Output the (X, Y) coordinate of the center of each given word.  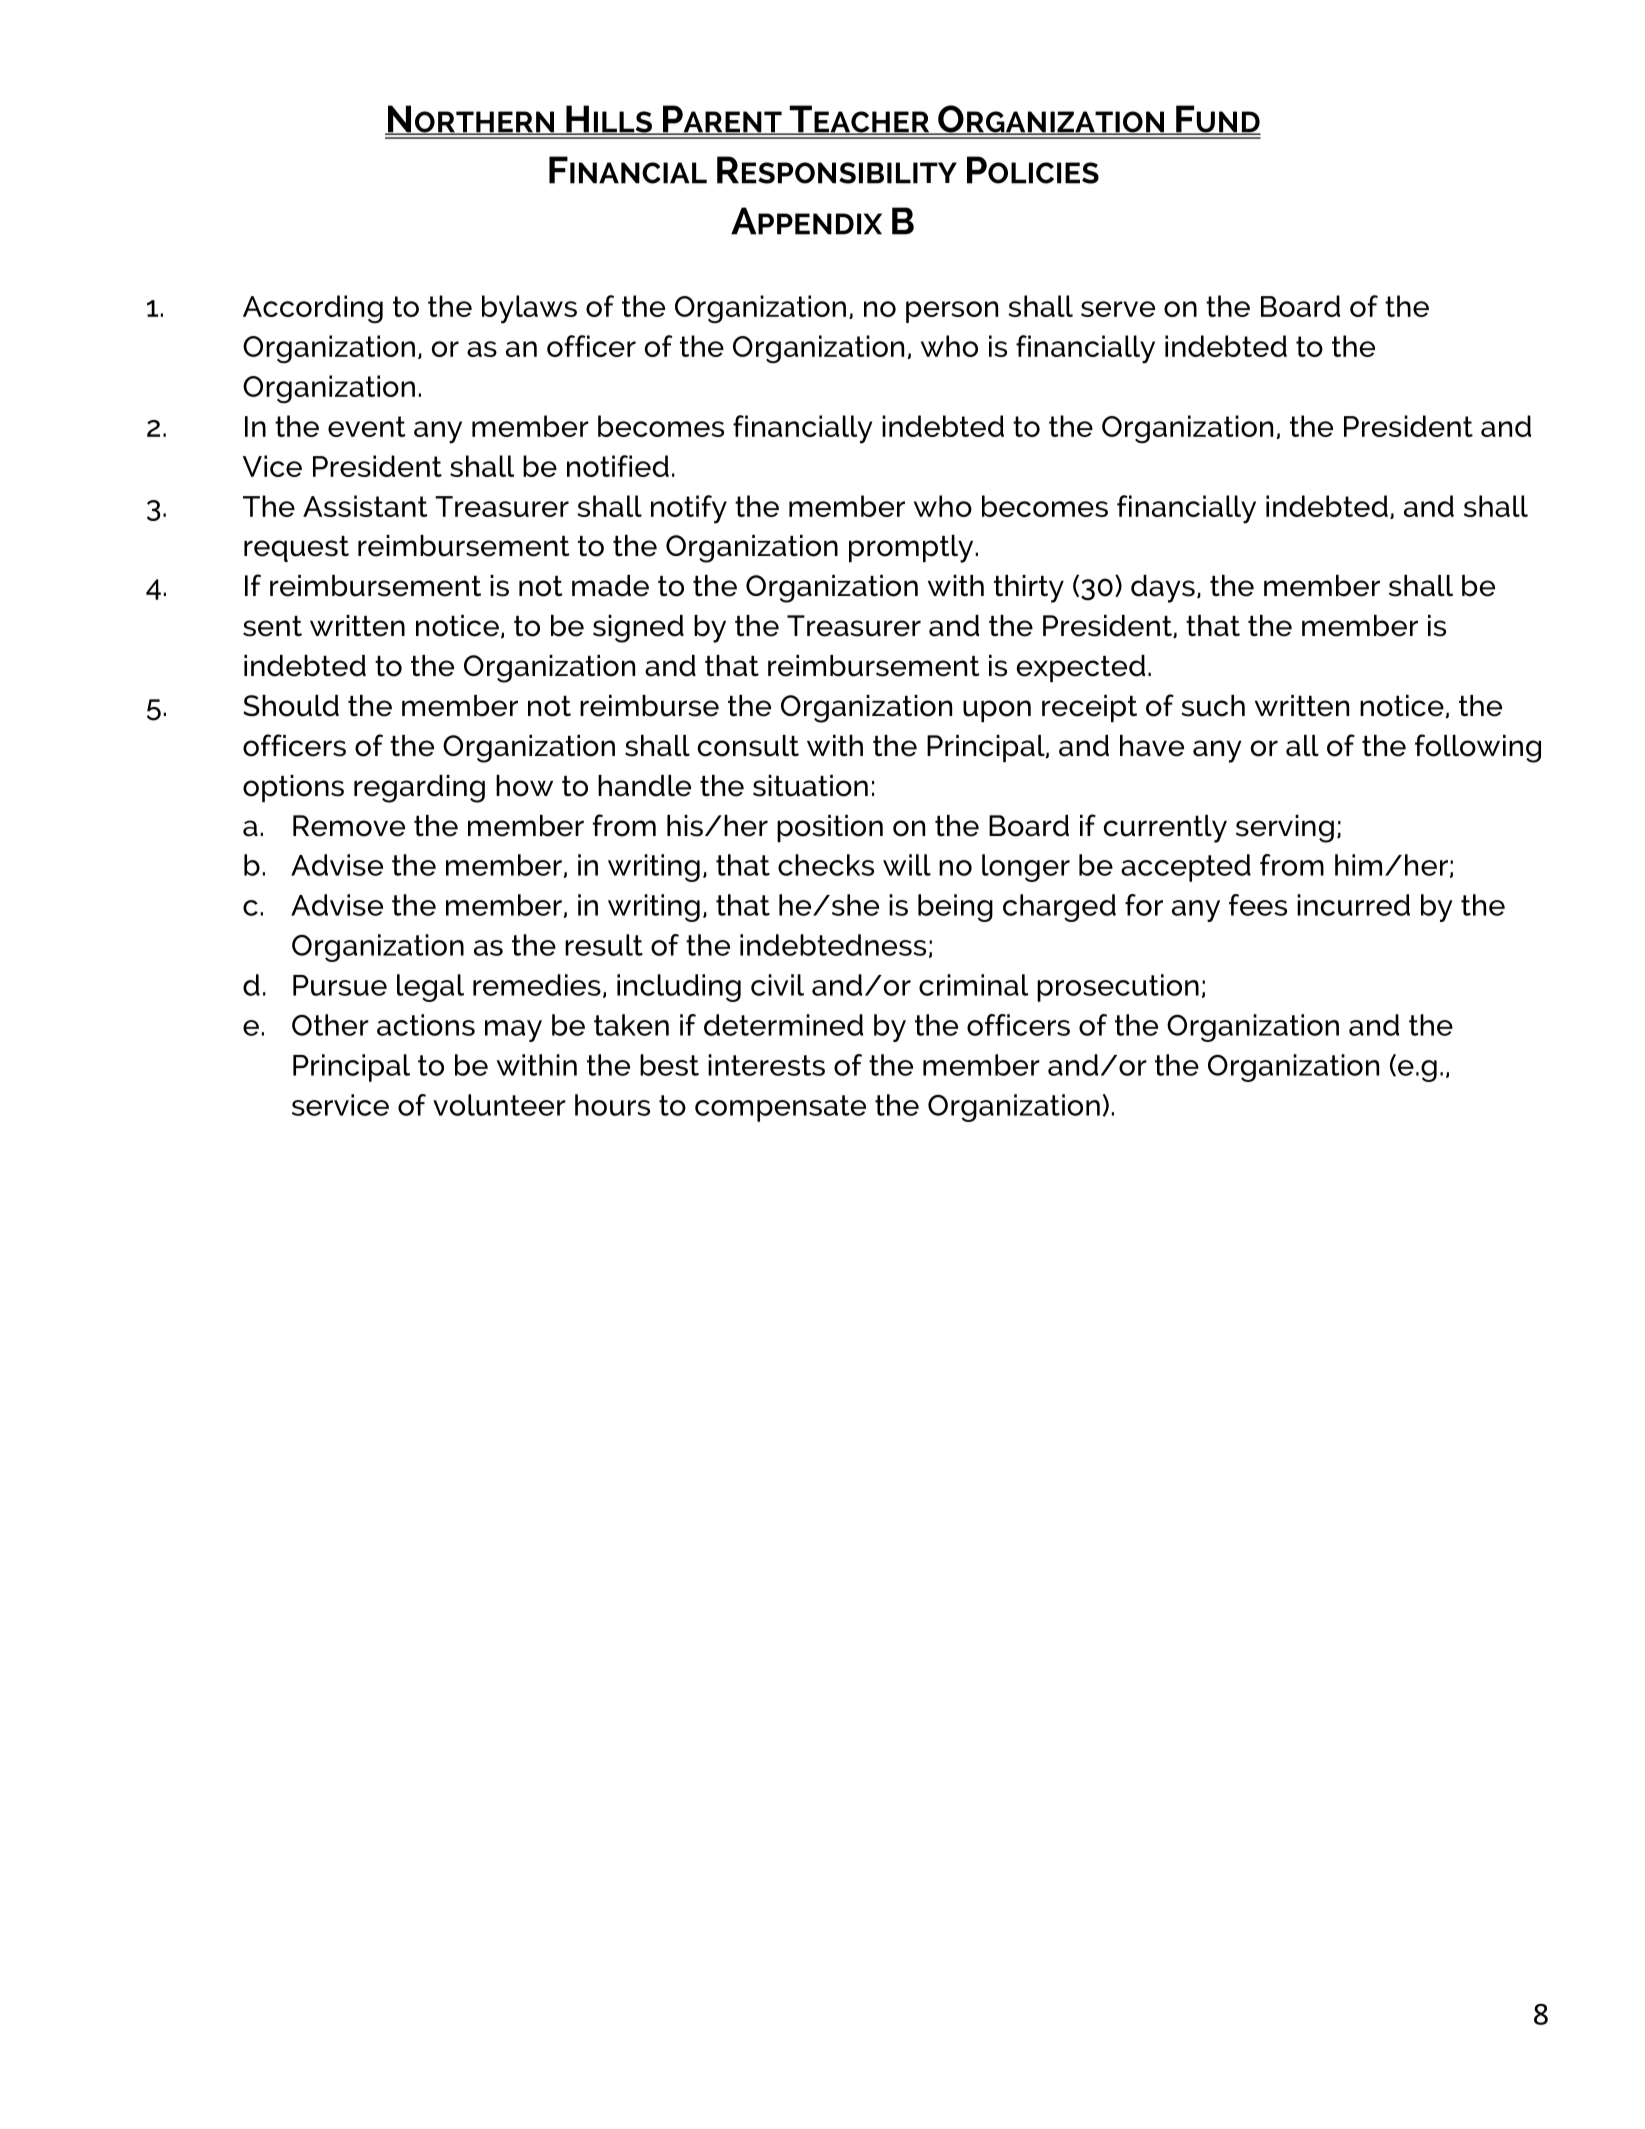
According (313, 309)
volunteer (499, 1105)
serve (1118, 309)
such (1213, 706)
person (952, 312)
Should (291, 706)
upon (997, 711)
